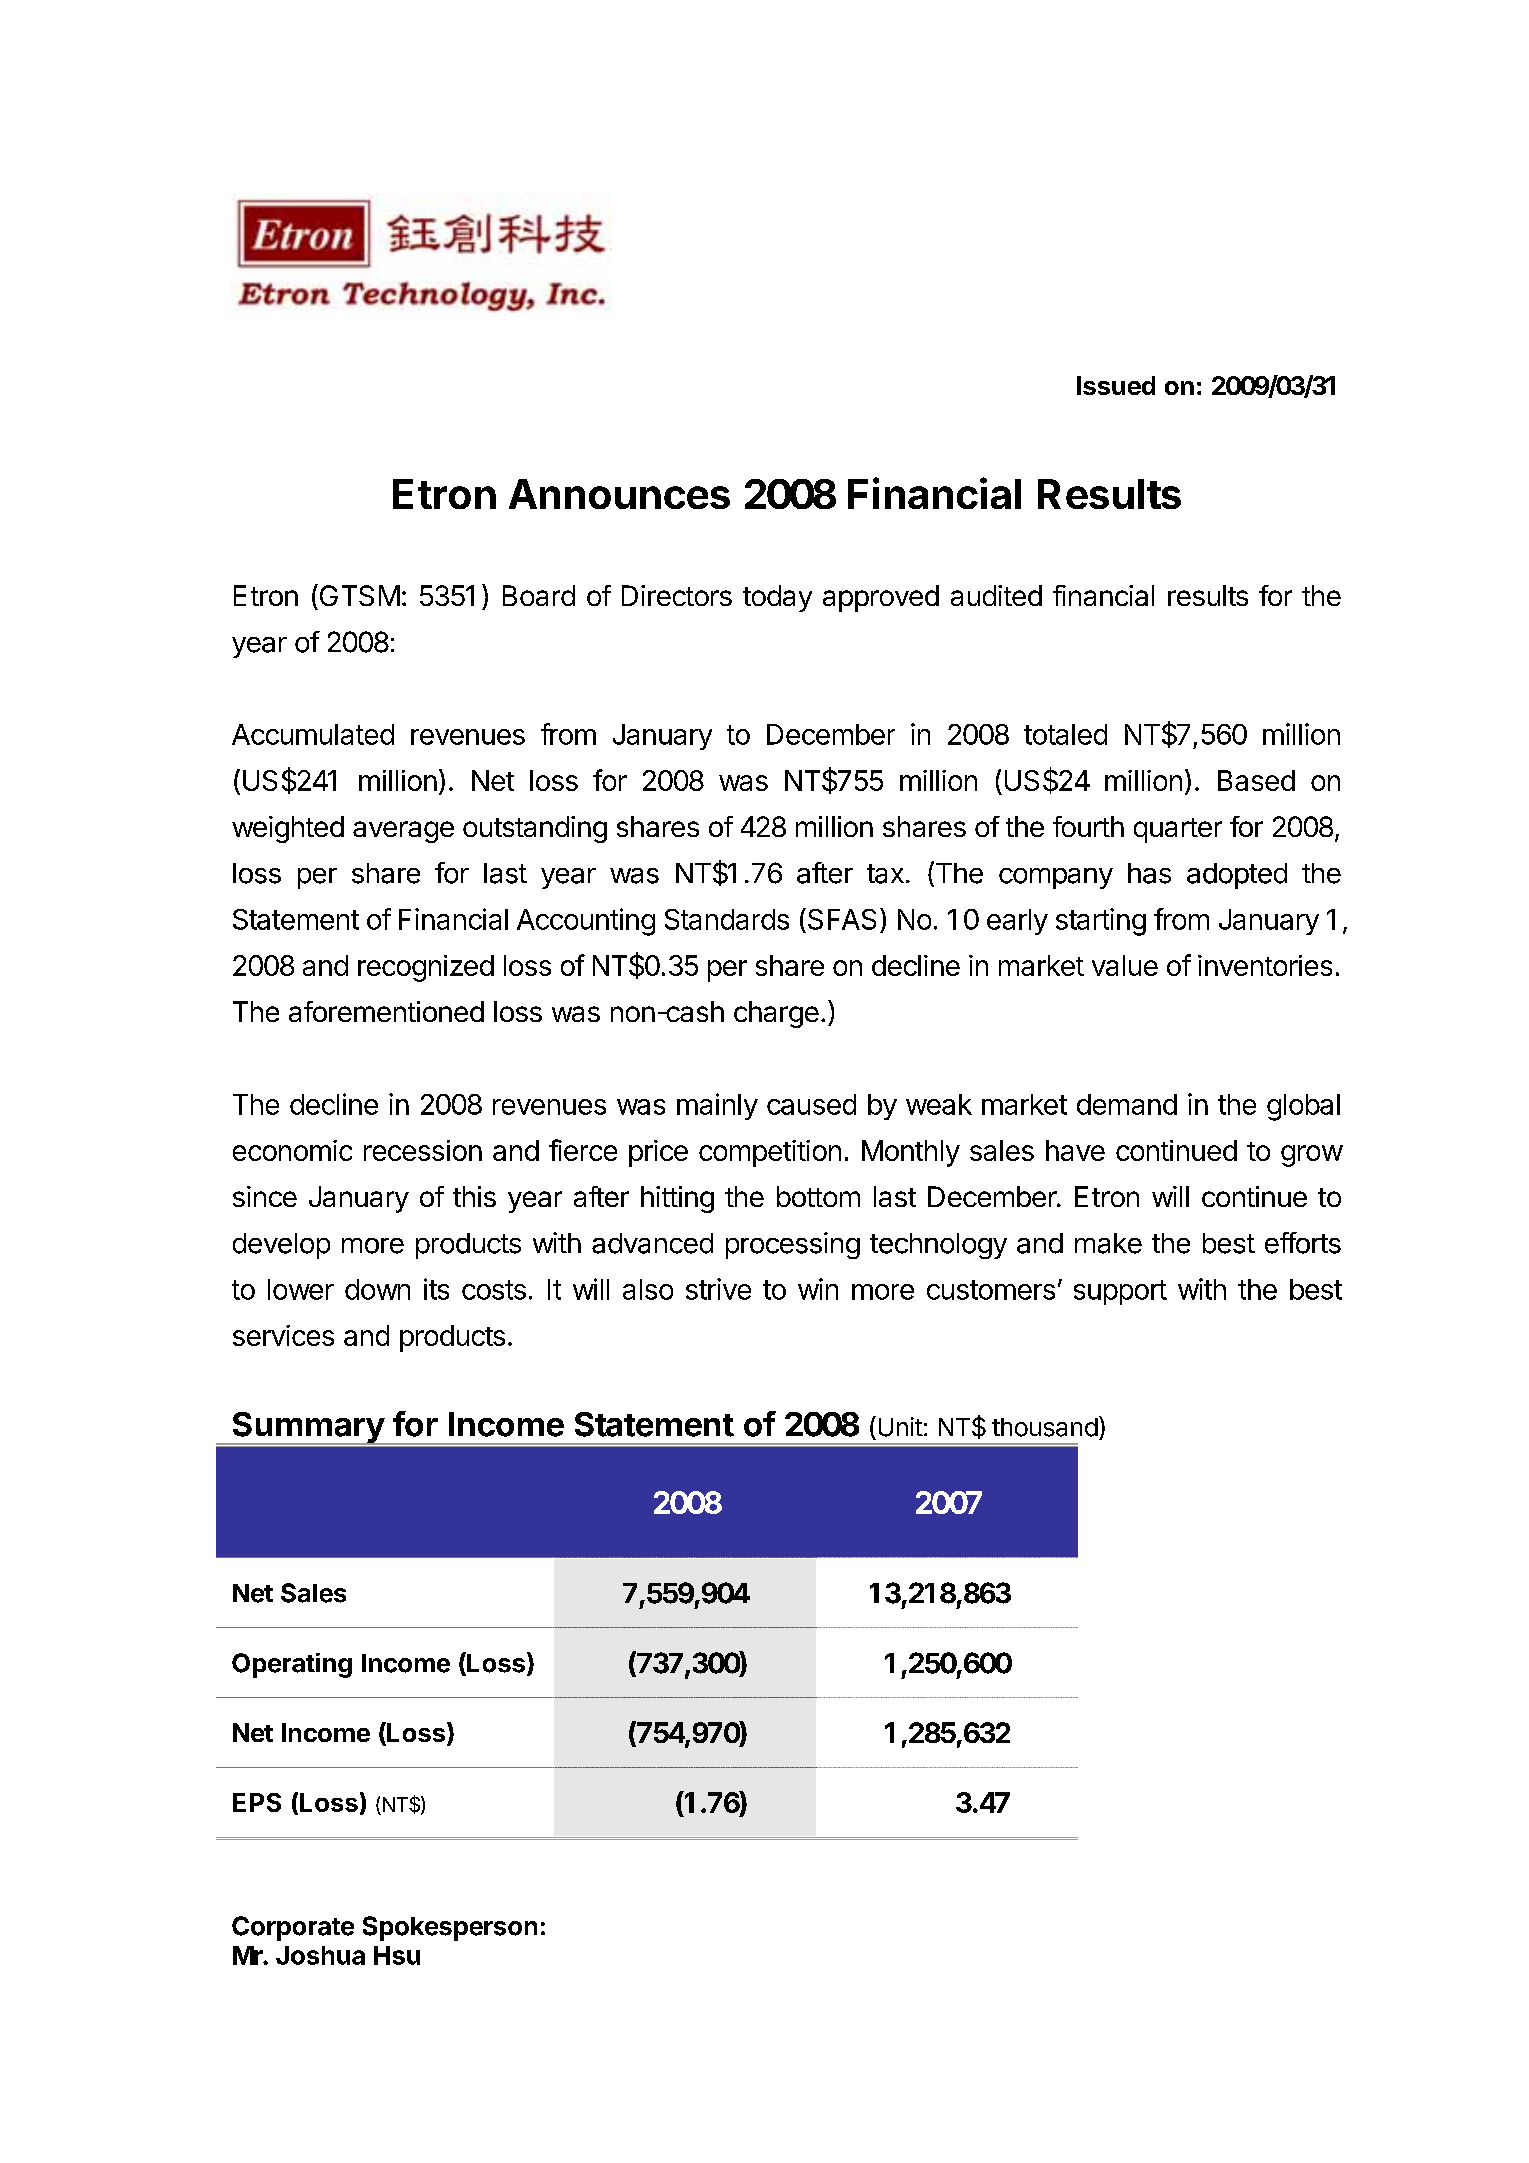 The height and width of the screenshot is (2163, 1529). I want to click on down, so click(377, 1289).
